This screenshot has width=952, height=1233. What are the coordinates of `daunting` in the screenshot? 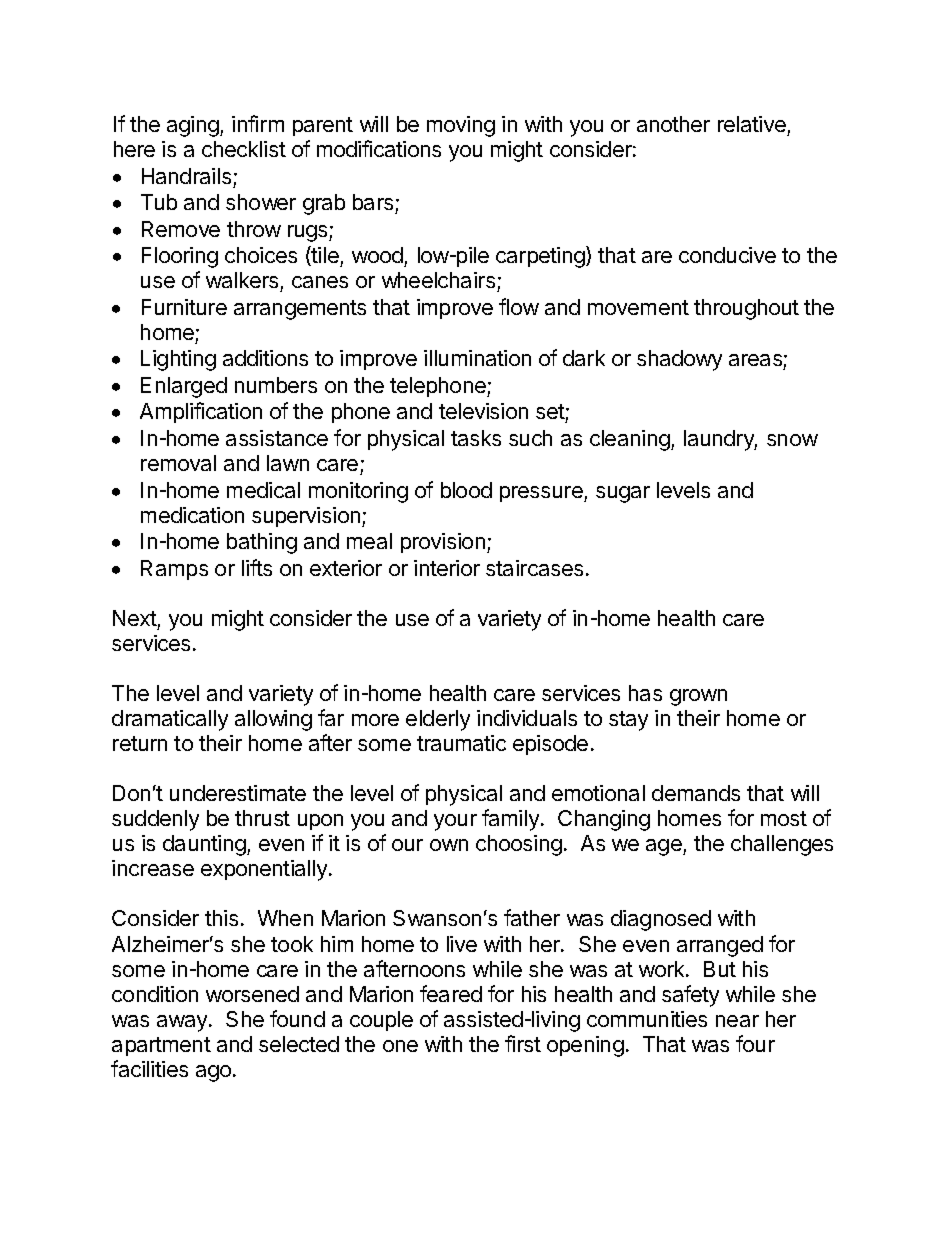 It's located at (205, 845).
